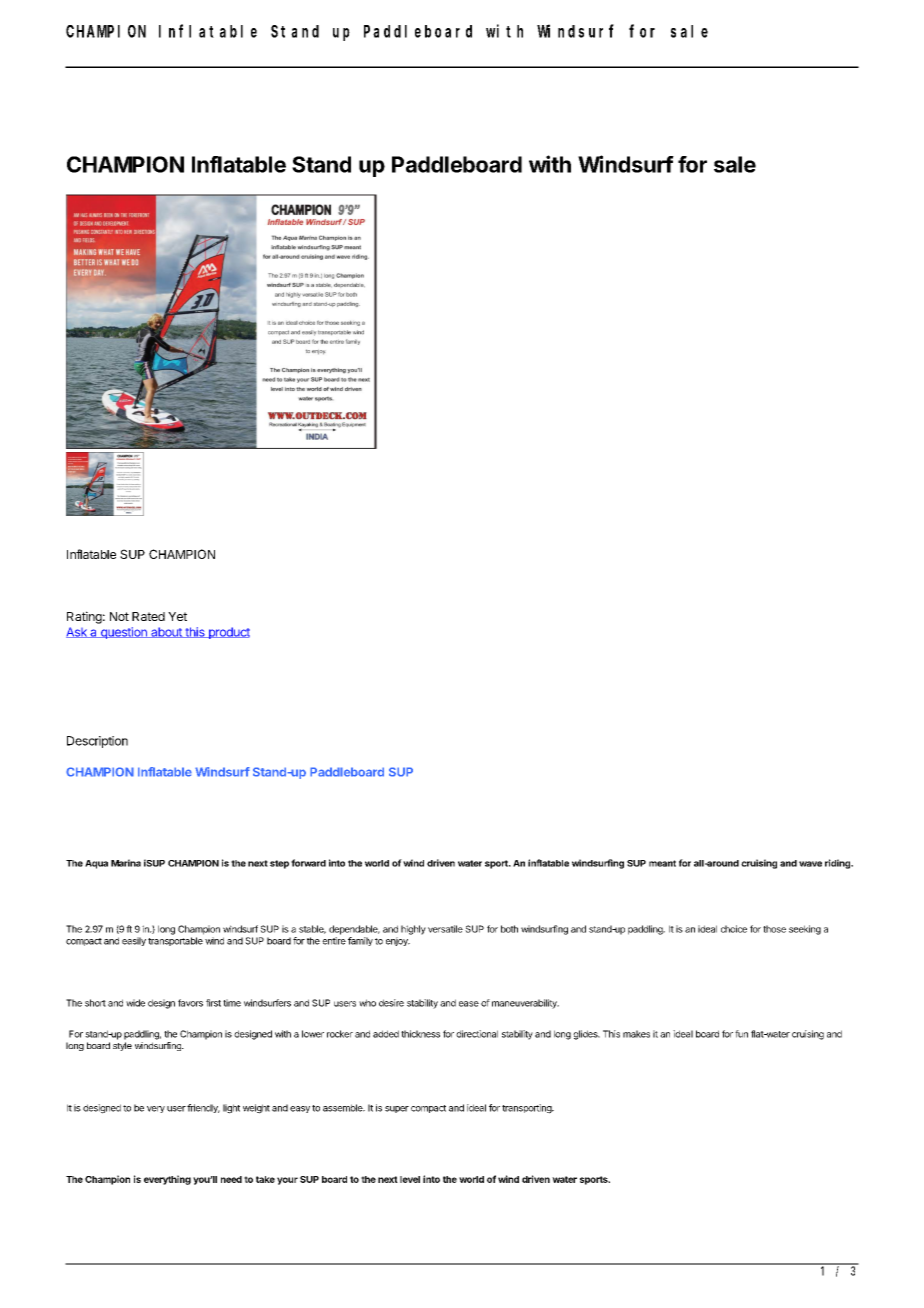 This screenshot has width=924, height=1308. Describe the element at coordinates (231, 1179) in the screenshot. I see `need` at that location.
